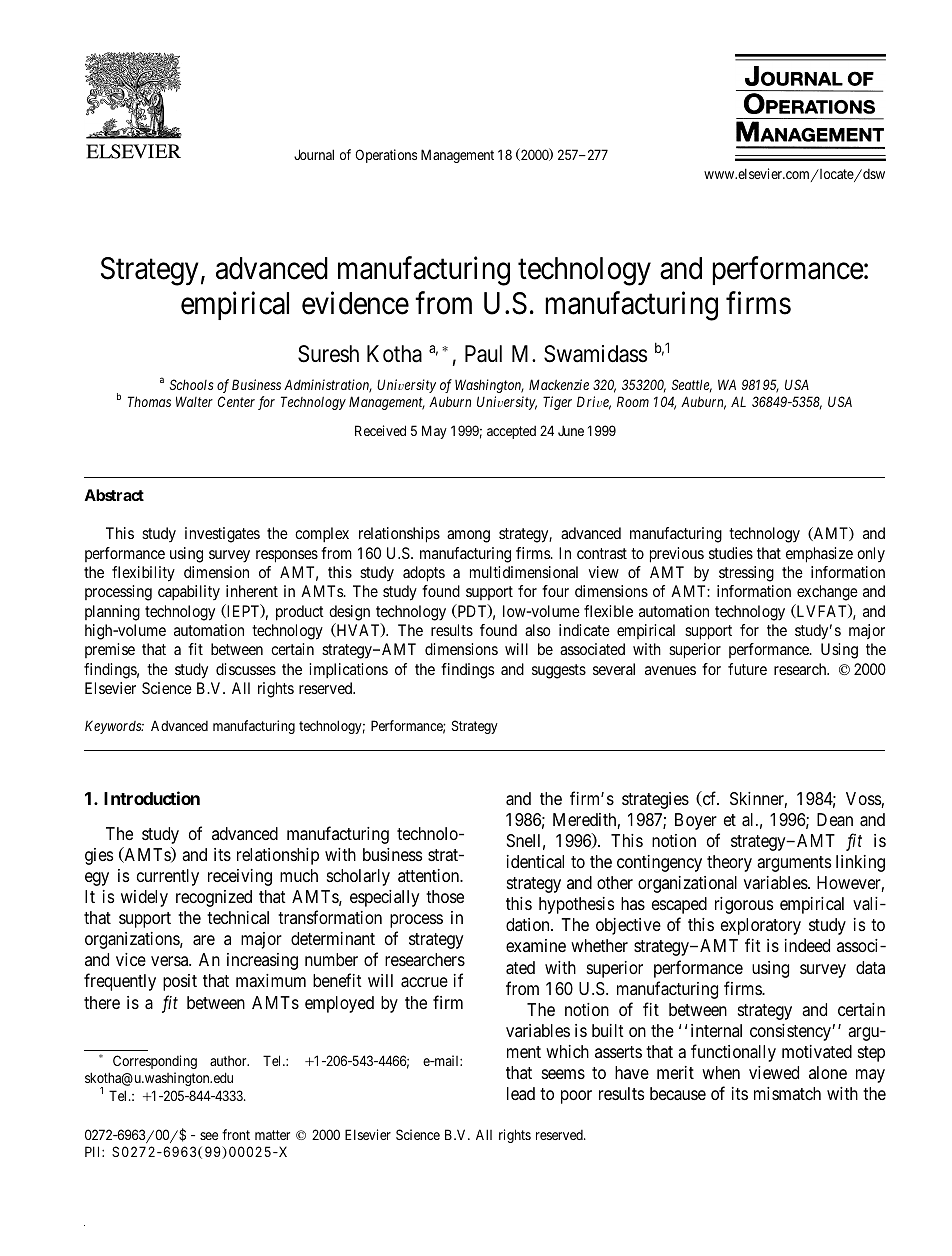 The width and height of the screenshot is (952, 1256). I want to click on Journal, so click(314, 154).
